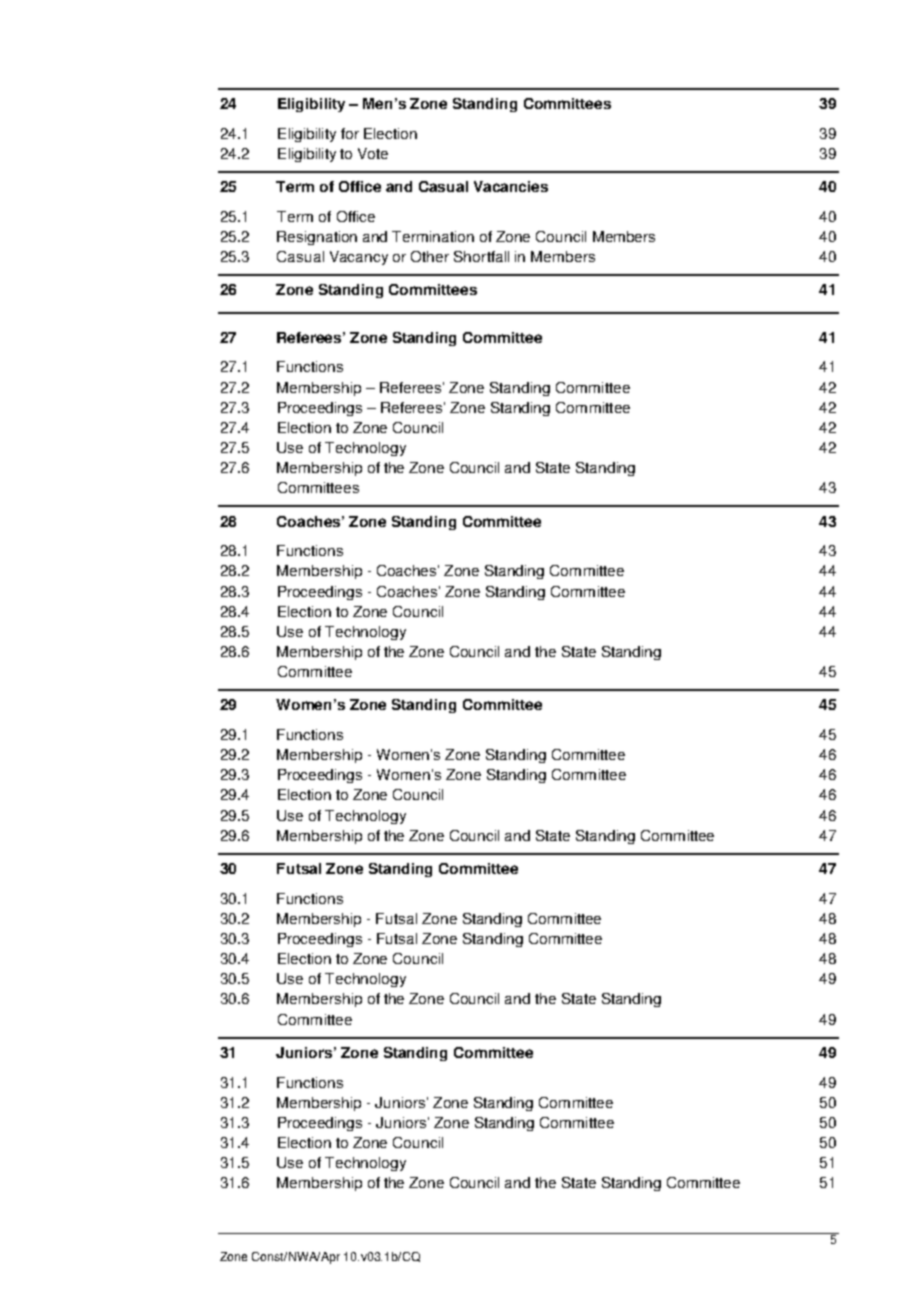 Image resolution: width=924 pixels, height=1308 pixels. What do you see at coordinates (430, 256) in the screenshot?
I see `Other` at bounding box center [430, 256].
